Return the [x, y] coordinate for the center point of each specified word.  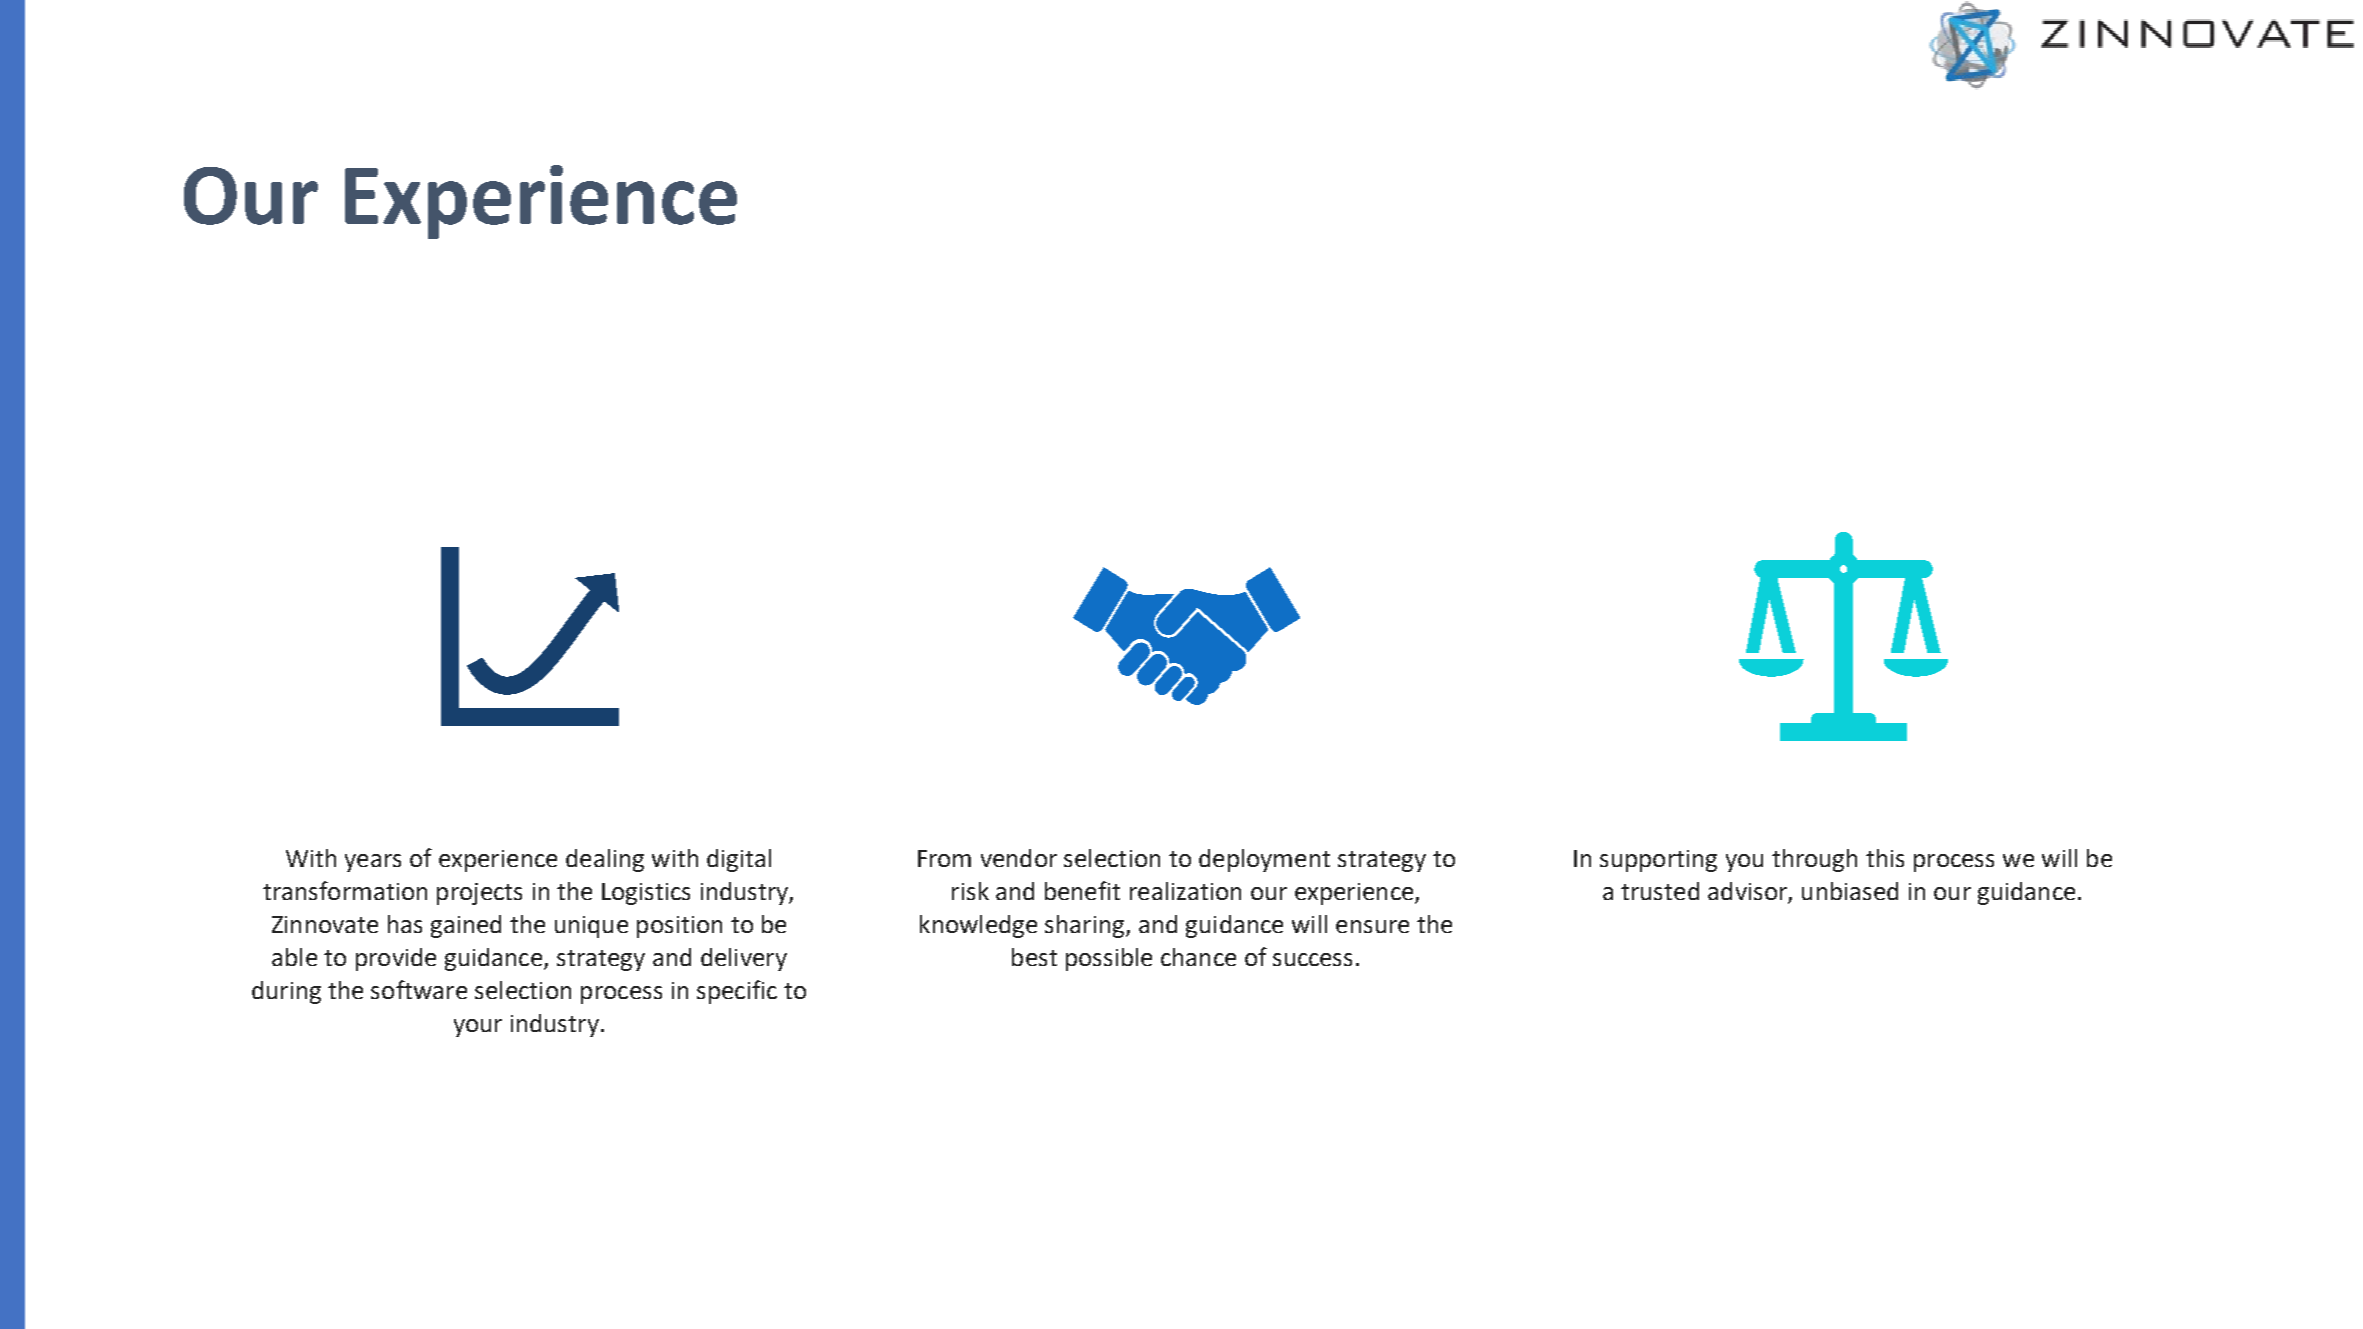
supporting [1658, 861]
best [1034, 957]
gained [466, 926]
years [373, 863]
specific [737, 992]
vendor [1019, 858]
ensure [1372, 926]
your [478, 1028]
